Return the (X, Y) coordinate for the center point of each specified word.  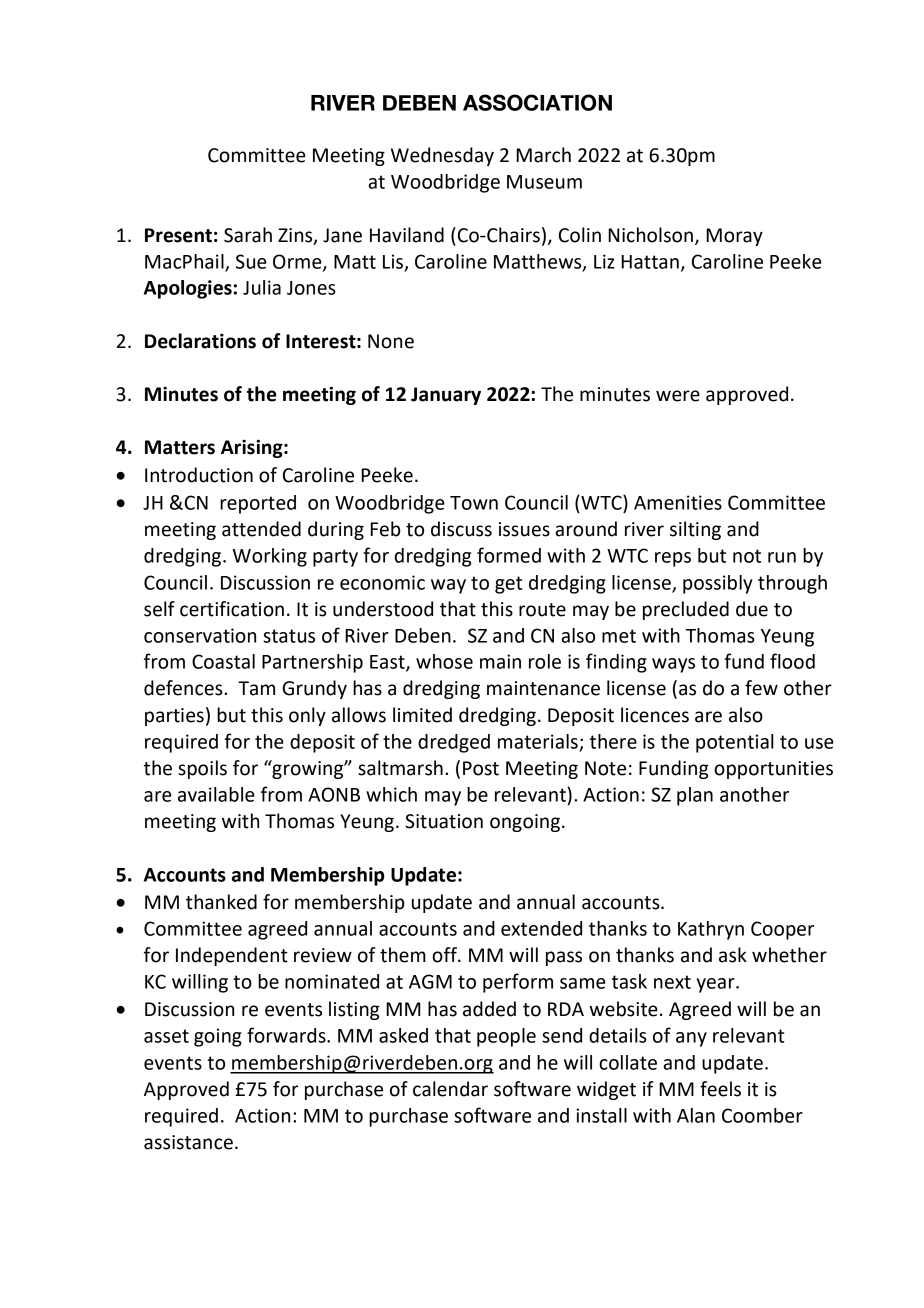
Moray (734, 237)
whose (444, 661)
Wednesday (442, 156)
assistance (188, 1142)
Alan (696, 1115)
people (506, 1037)
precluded (686, 610)
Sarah (248, 235)
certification (232, 609)
